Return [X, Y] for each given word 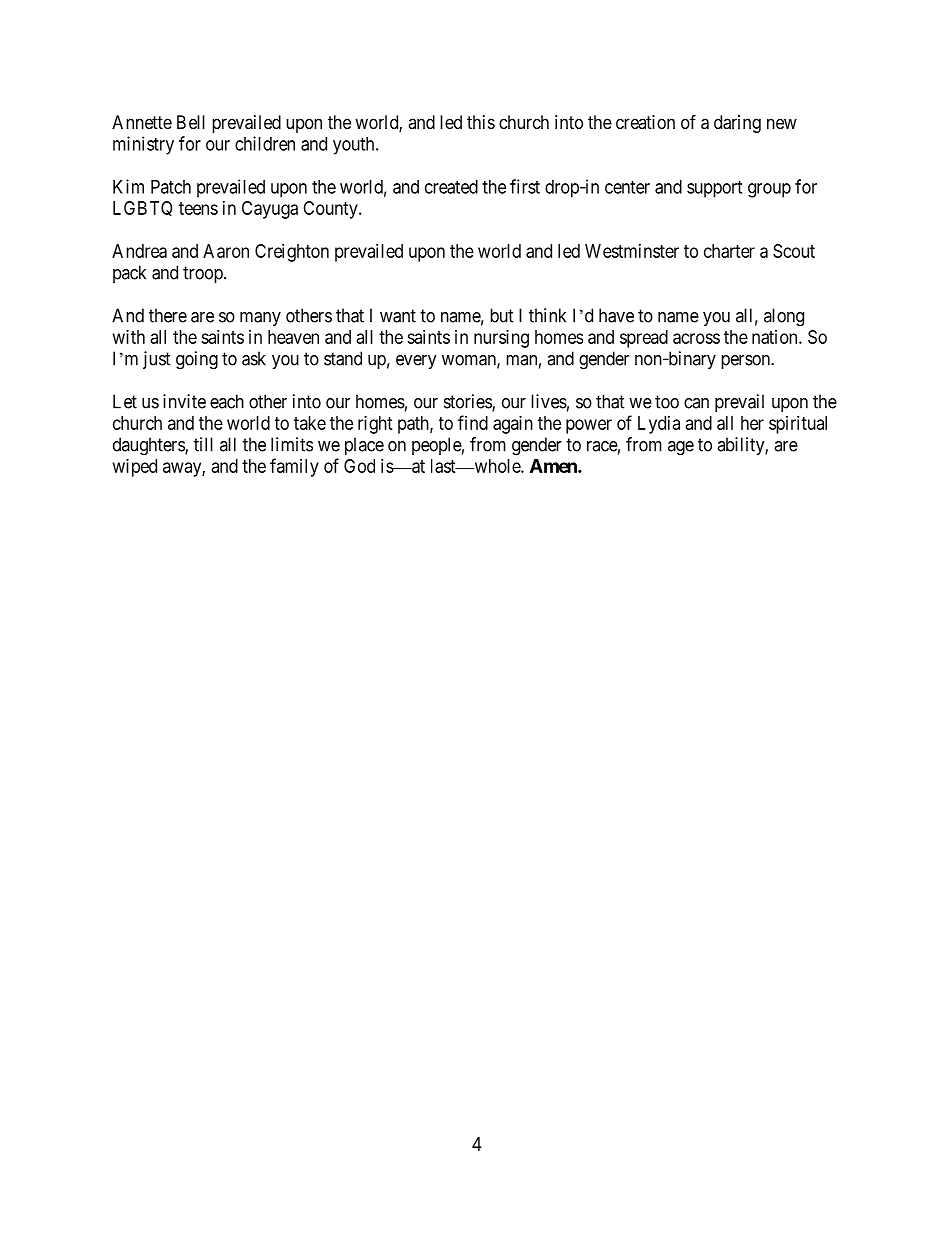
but [502, 315]
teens [198, 208]
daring [737, 124]
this [481, 122]
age [681, 448]
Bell [191, 122]
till [203, 444]
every [416, 362]
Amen [554, 466]
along [784, 317]
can [696, 403]
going [197, 360]
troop [204, 274]
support [714, 189]
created [451, 187]
